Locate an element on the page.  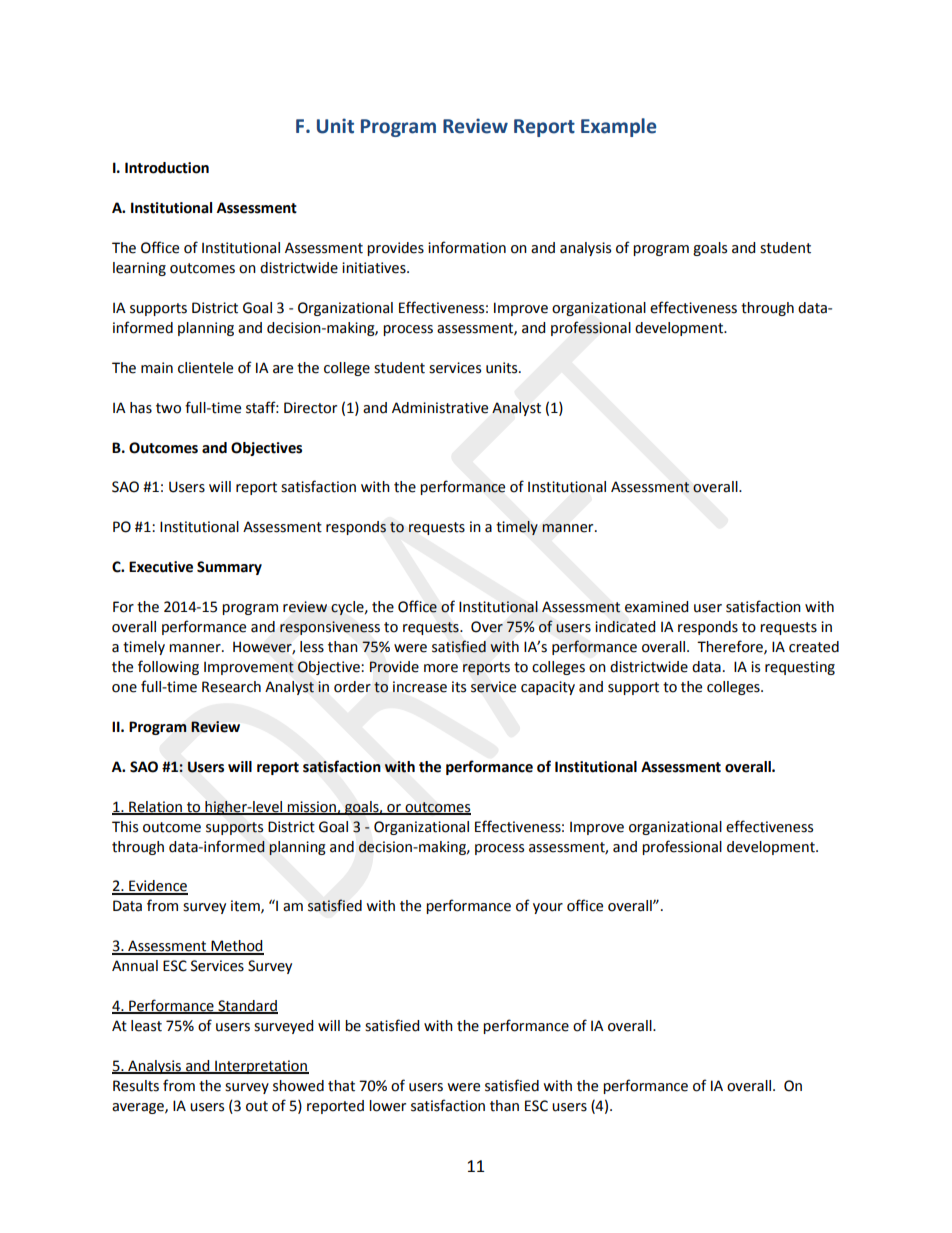
Relation is located at coordinates (155, 807).
